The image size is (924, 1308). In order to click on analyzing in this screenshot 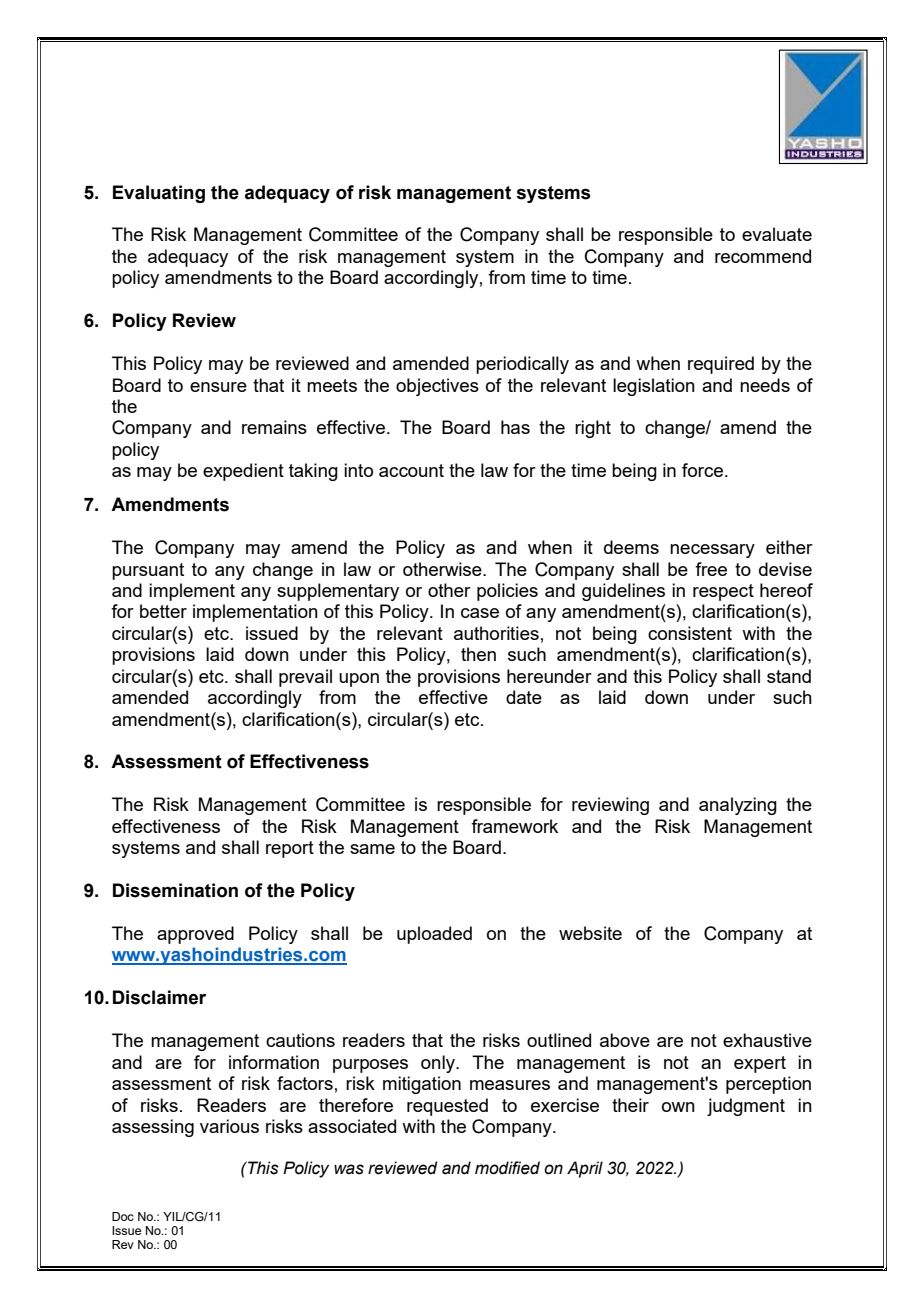, I will do `click(738, 806)`.
